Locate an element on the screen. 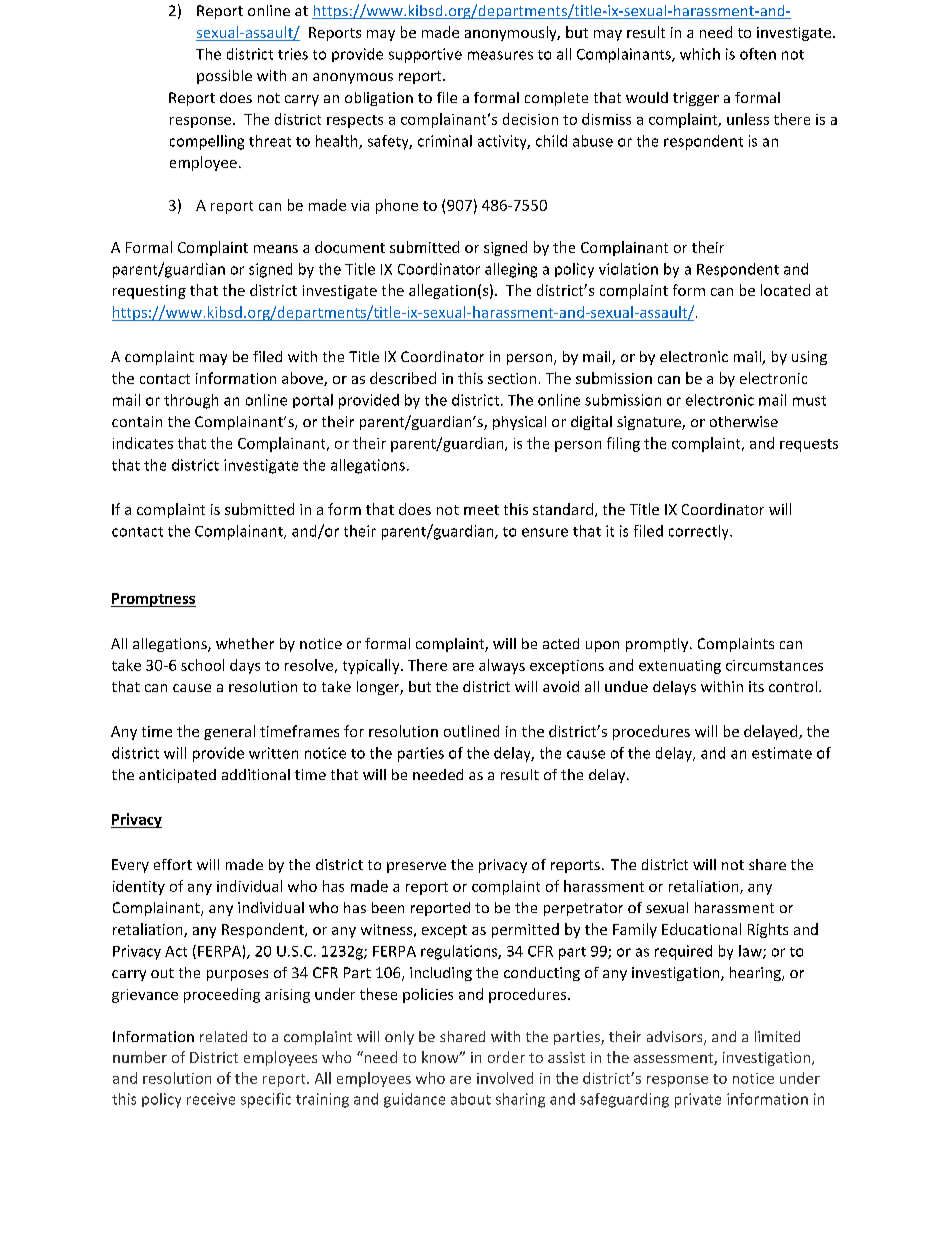 Image resolution: width=952 pixels, height=1233 pixels. possible is located at coordinates (224, 77).
